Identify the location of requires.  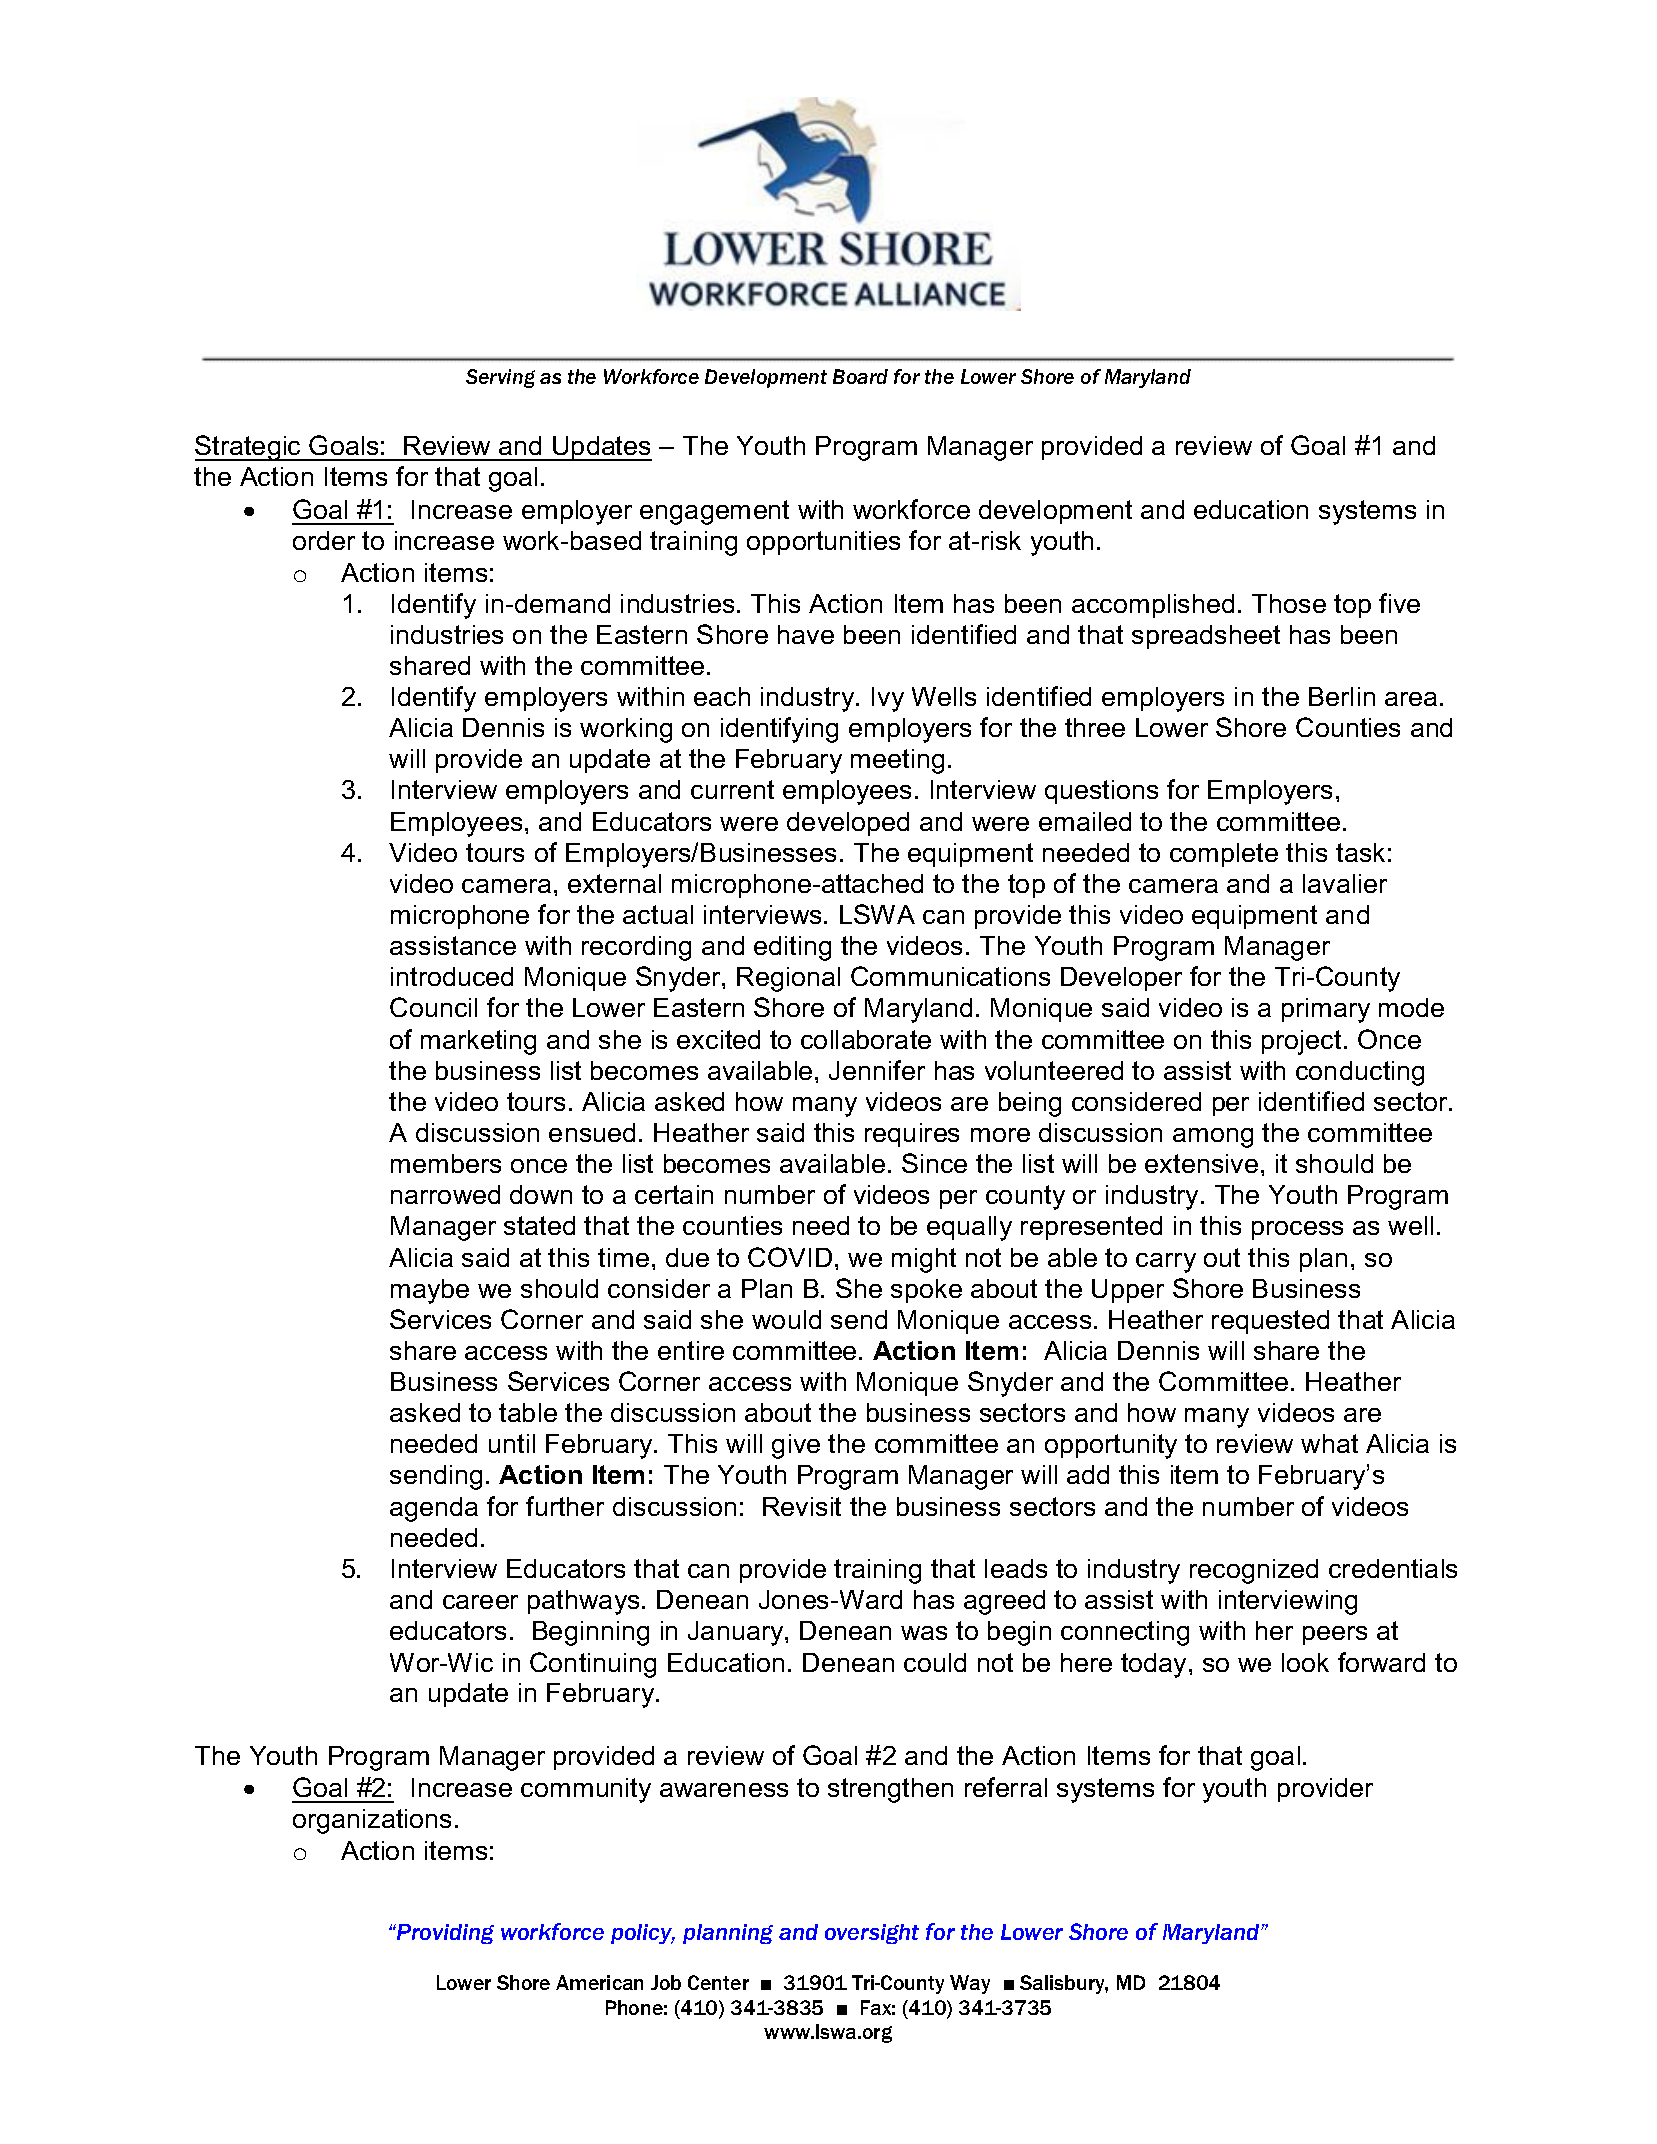
(912, 1135).
